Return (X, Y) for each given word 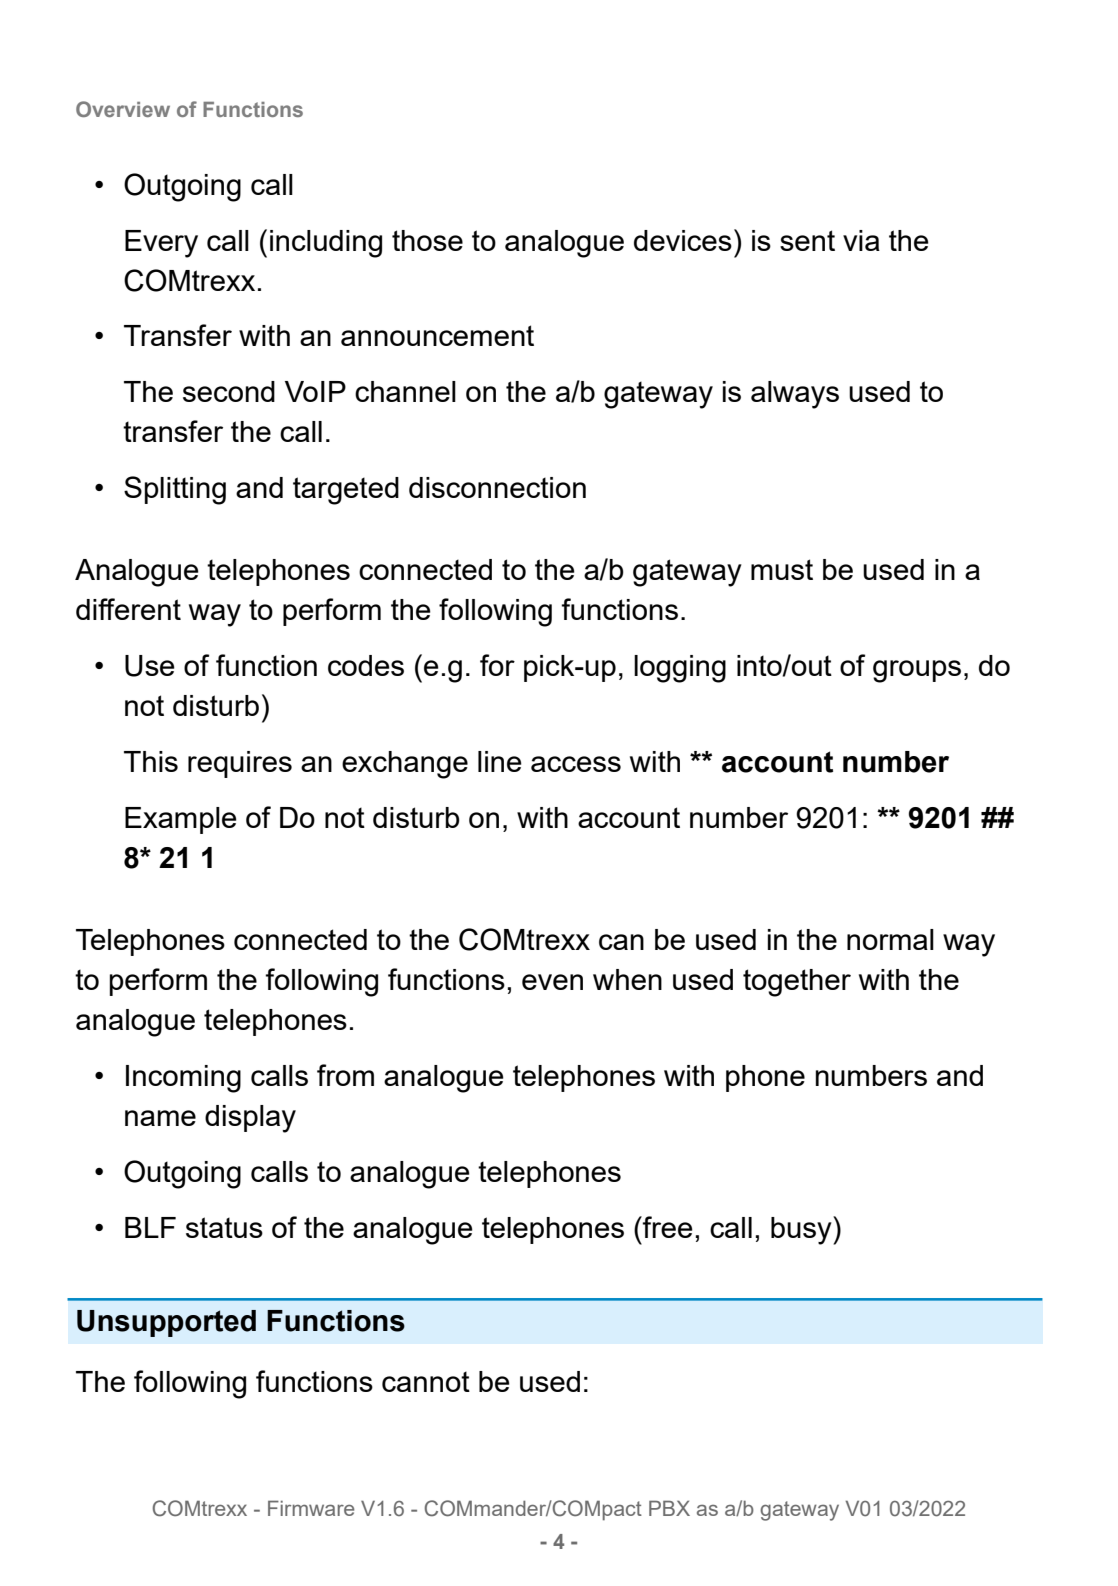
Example (181, 820)
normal (890, 939)
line (500, 761)
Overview (123, 109)
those (427, 240)
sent (807, 240)
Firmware (311, 1508)
